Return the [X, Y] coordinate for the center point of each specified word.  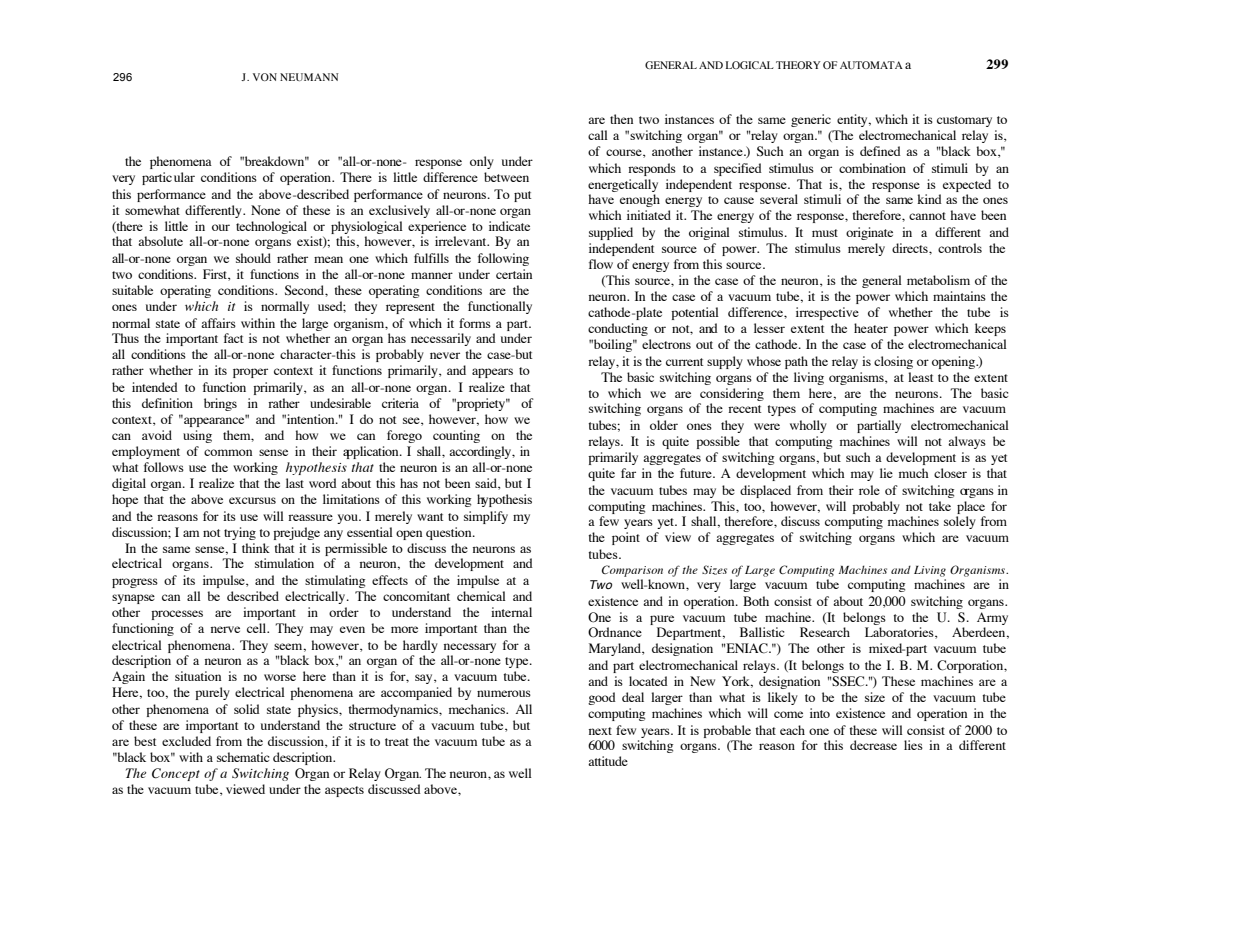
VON [265, 77]
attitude [608, 761]
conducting [618, 329]
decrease [873, 745]
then [621, 119]
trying [240, 533]
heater [871, 328]
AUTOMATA [871, 65]
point [626, 538]
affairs [218, 323]
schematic [243, 757]
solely [960, 522]
